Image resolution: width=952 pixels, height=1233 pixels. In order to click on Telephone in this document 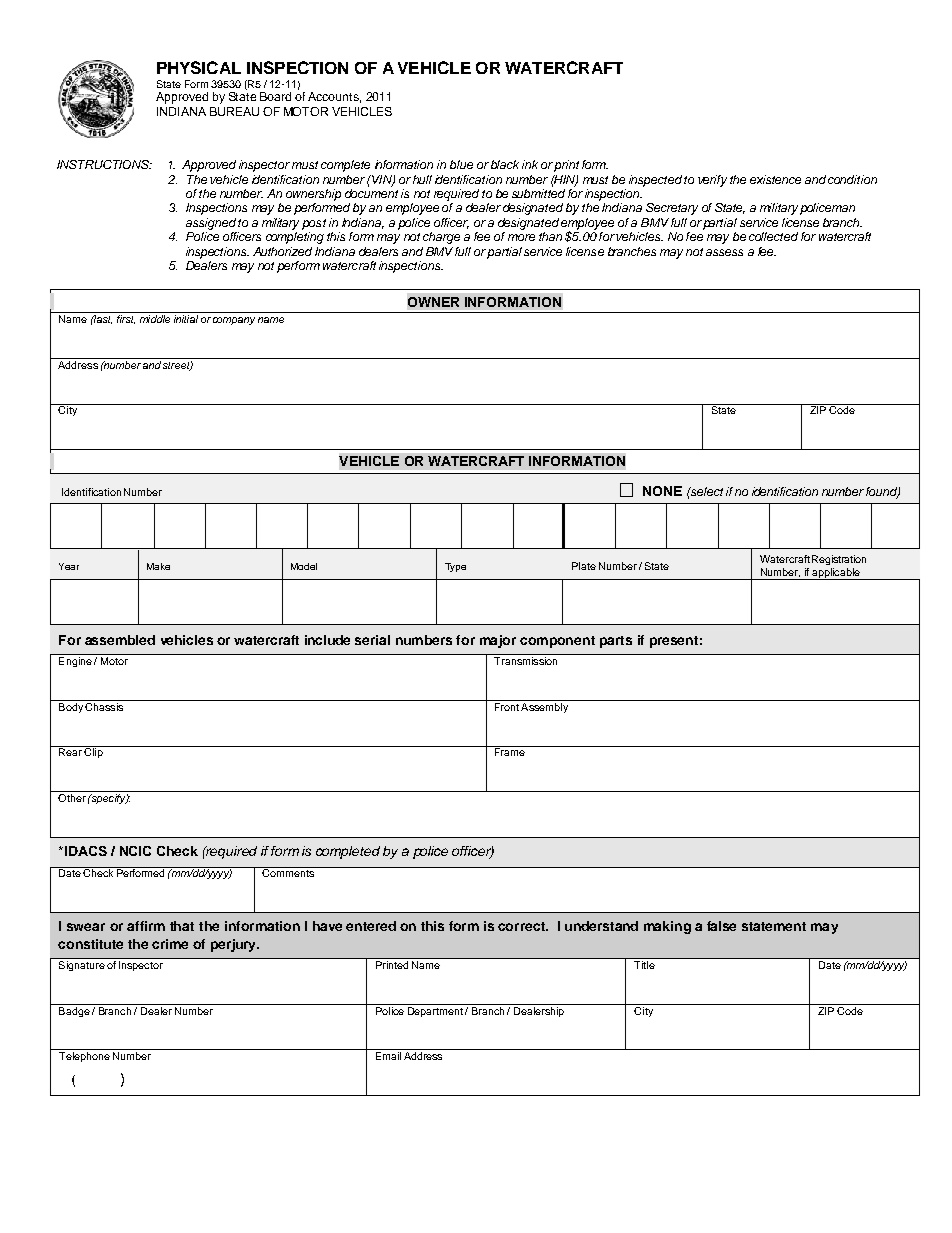, I will do `click(84, 1055)`.
